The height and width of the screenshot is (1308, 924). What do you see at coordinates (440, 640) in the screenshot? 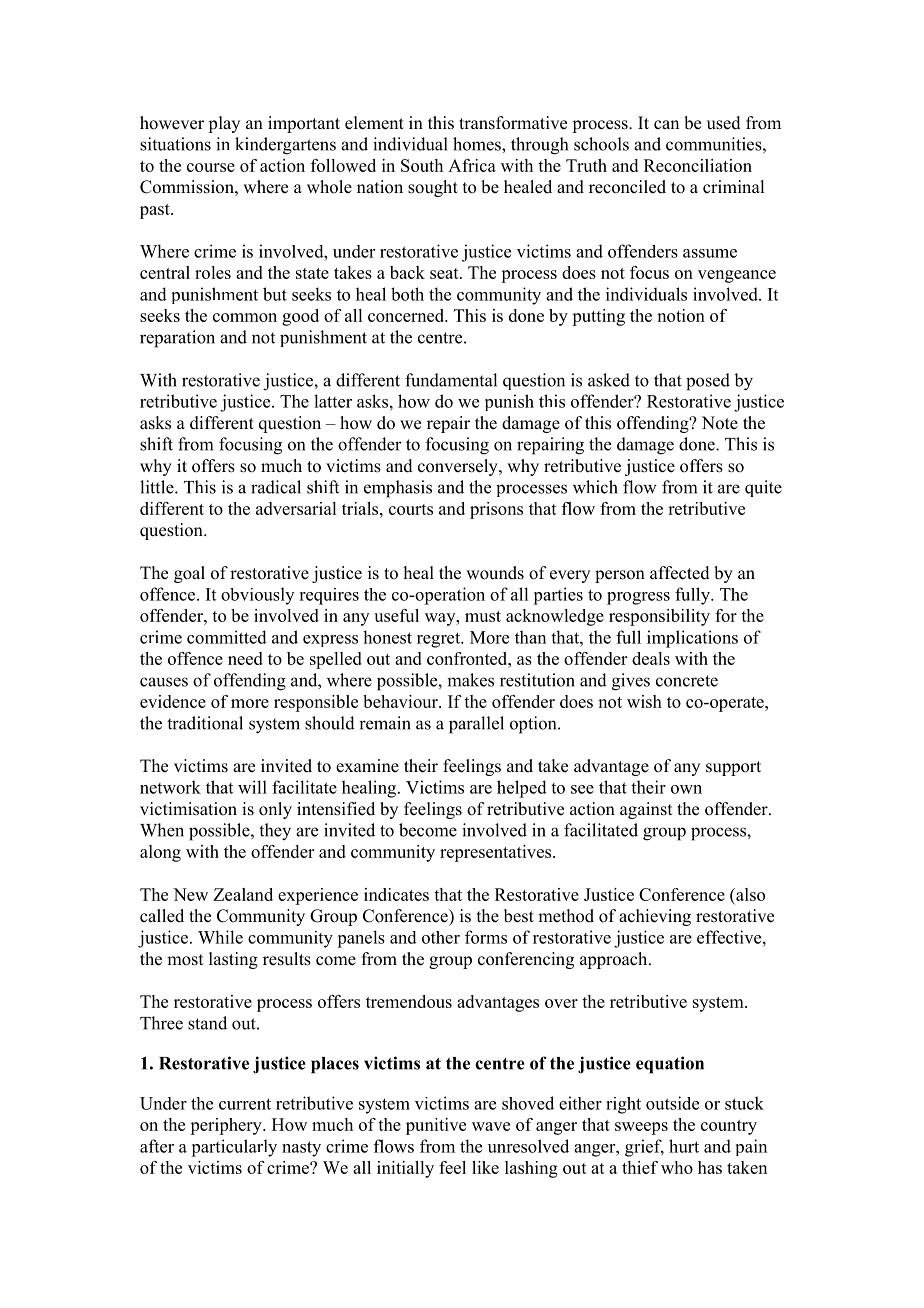
I see `regret` at bounding box center [440, 640].
